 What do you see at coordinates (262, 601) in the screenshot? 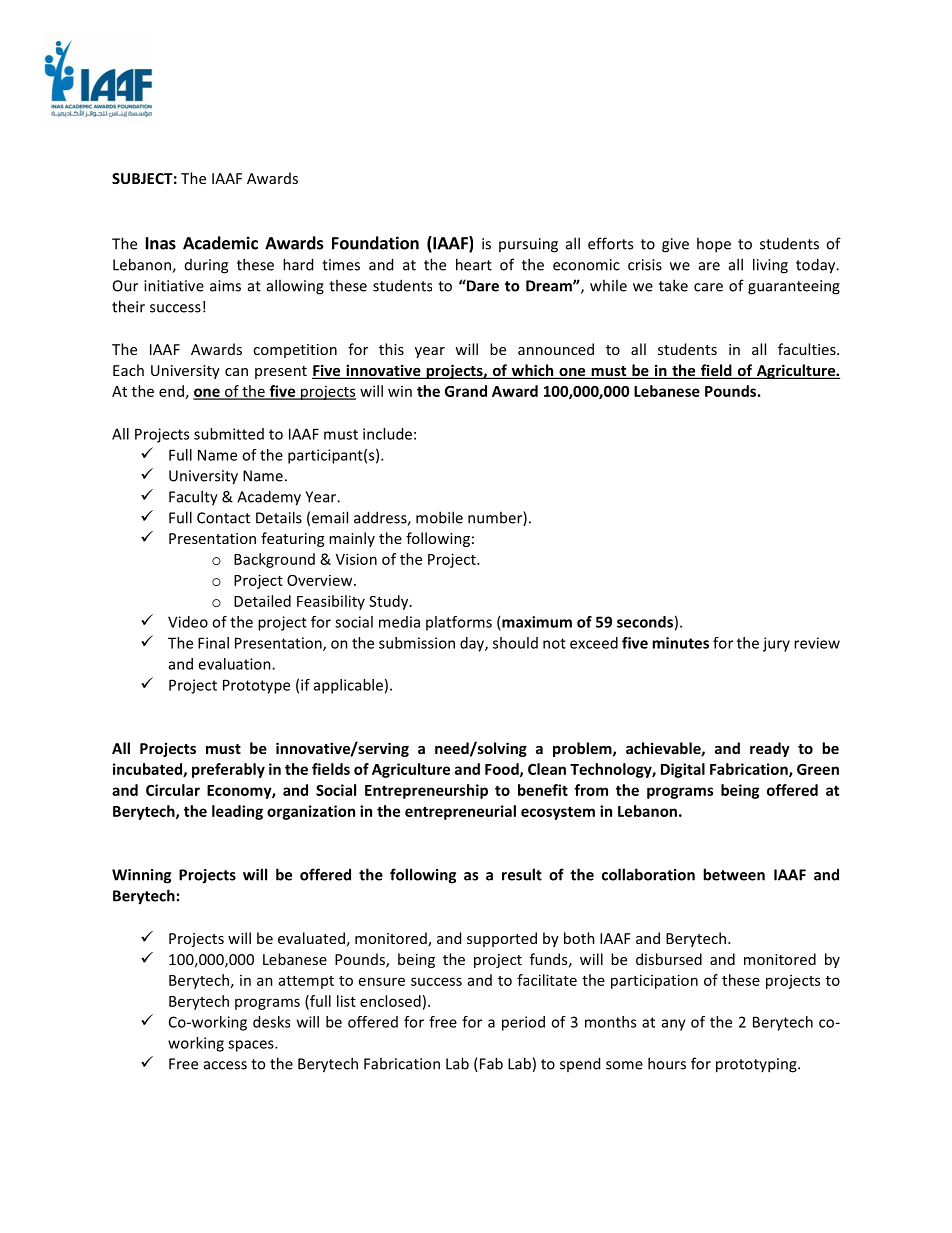
I see `Detailed` at bounding box center [262, 601].
